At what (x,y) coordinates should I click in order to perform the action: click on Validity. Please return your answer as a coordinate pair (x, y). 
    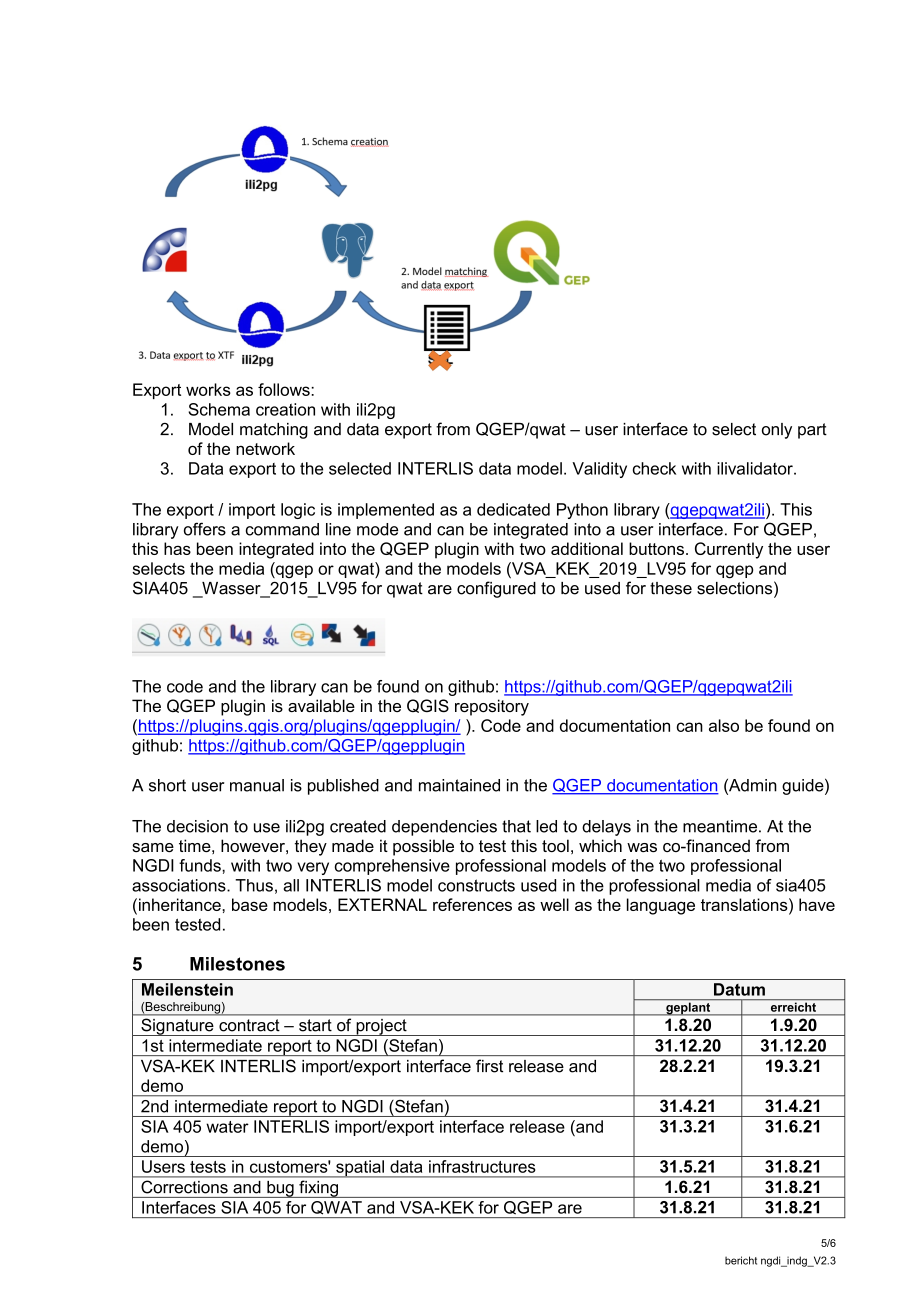
    Looking at the image, I should click on (599, 470).
